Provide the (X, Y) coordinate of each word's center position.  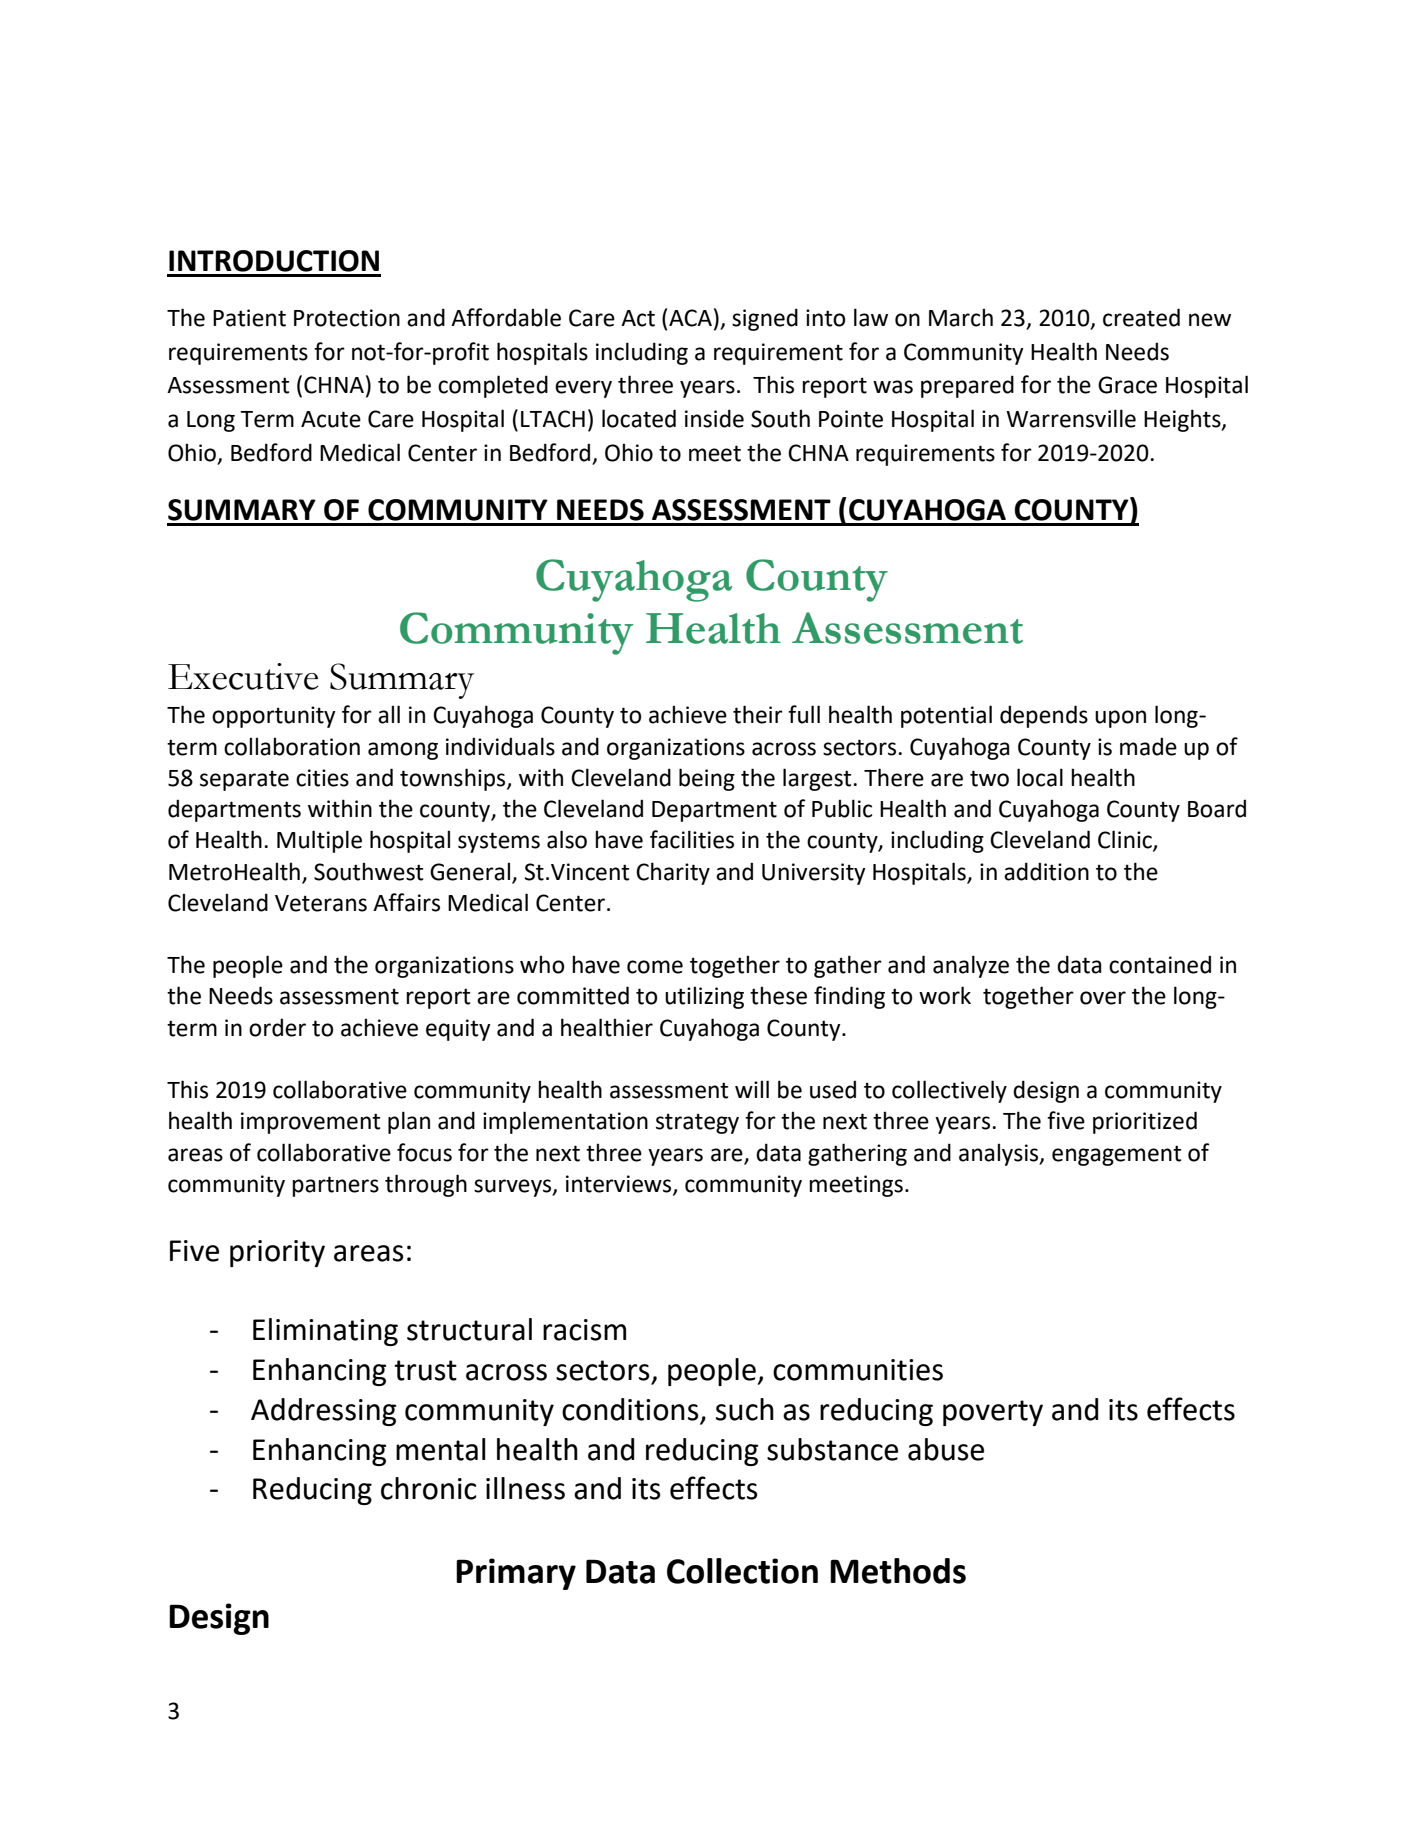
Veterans (321, 903)
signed (765, 319)
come (655, 967)
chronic (429, 1488)
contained (1160, 964)
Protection (347, 318)
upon (1120, 719)
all (389, 714)
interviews (620, 1184)
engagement (1116, 1155)
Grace (1127, 385)
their (758, 714)
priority (277, 1253)
